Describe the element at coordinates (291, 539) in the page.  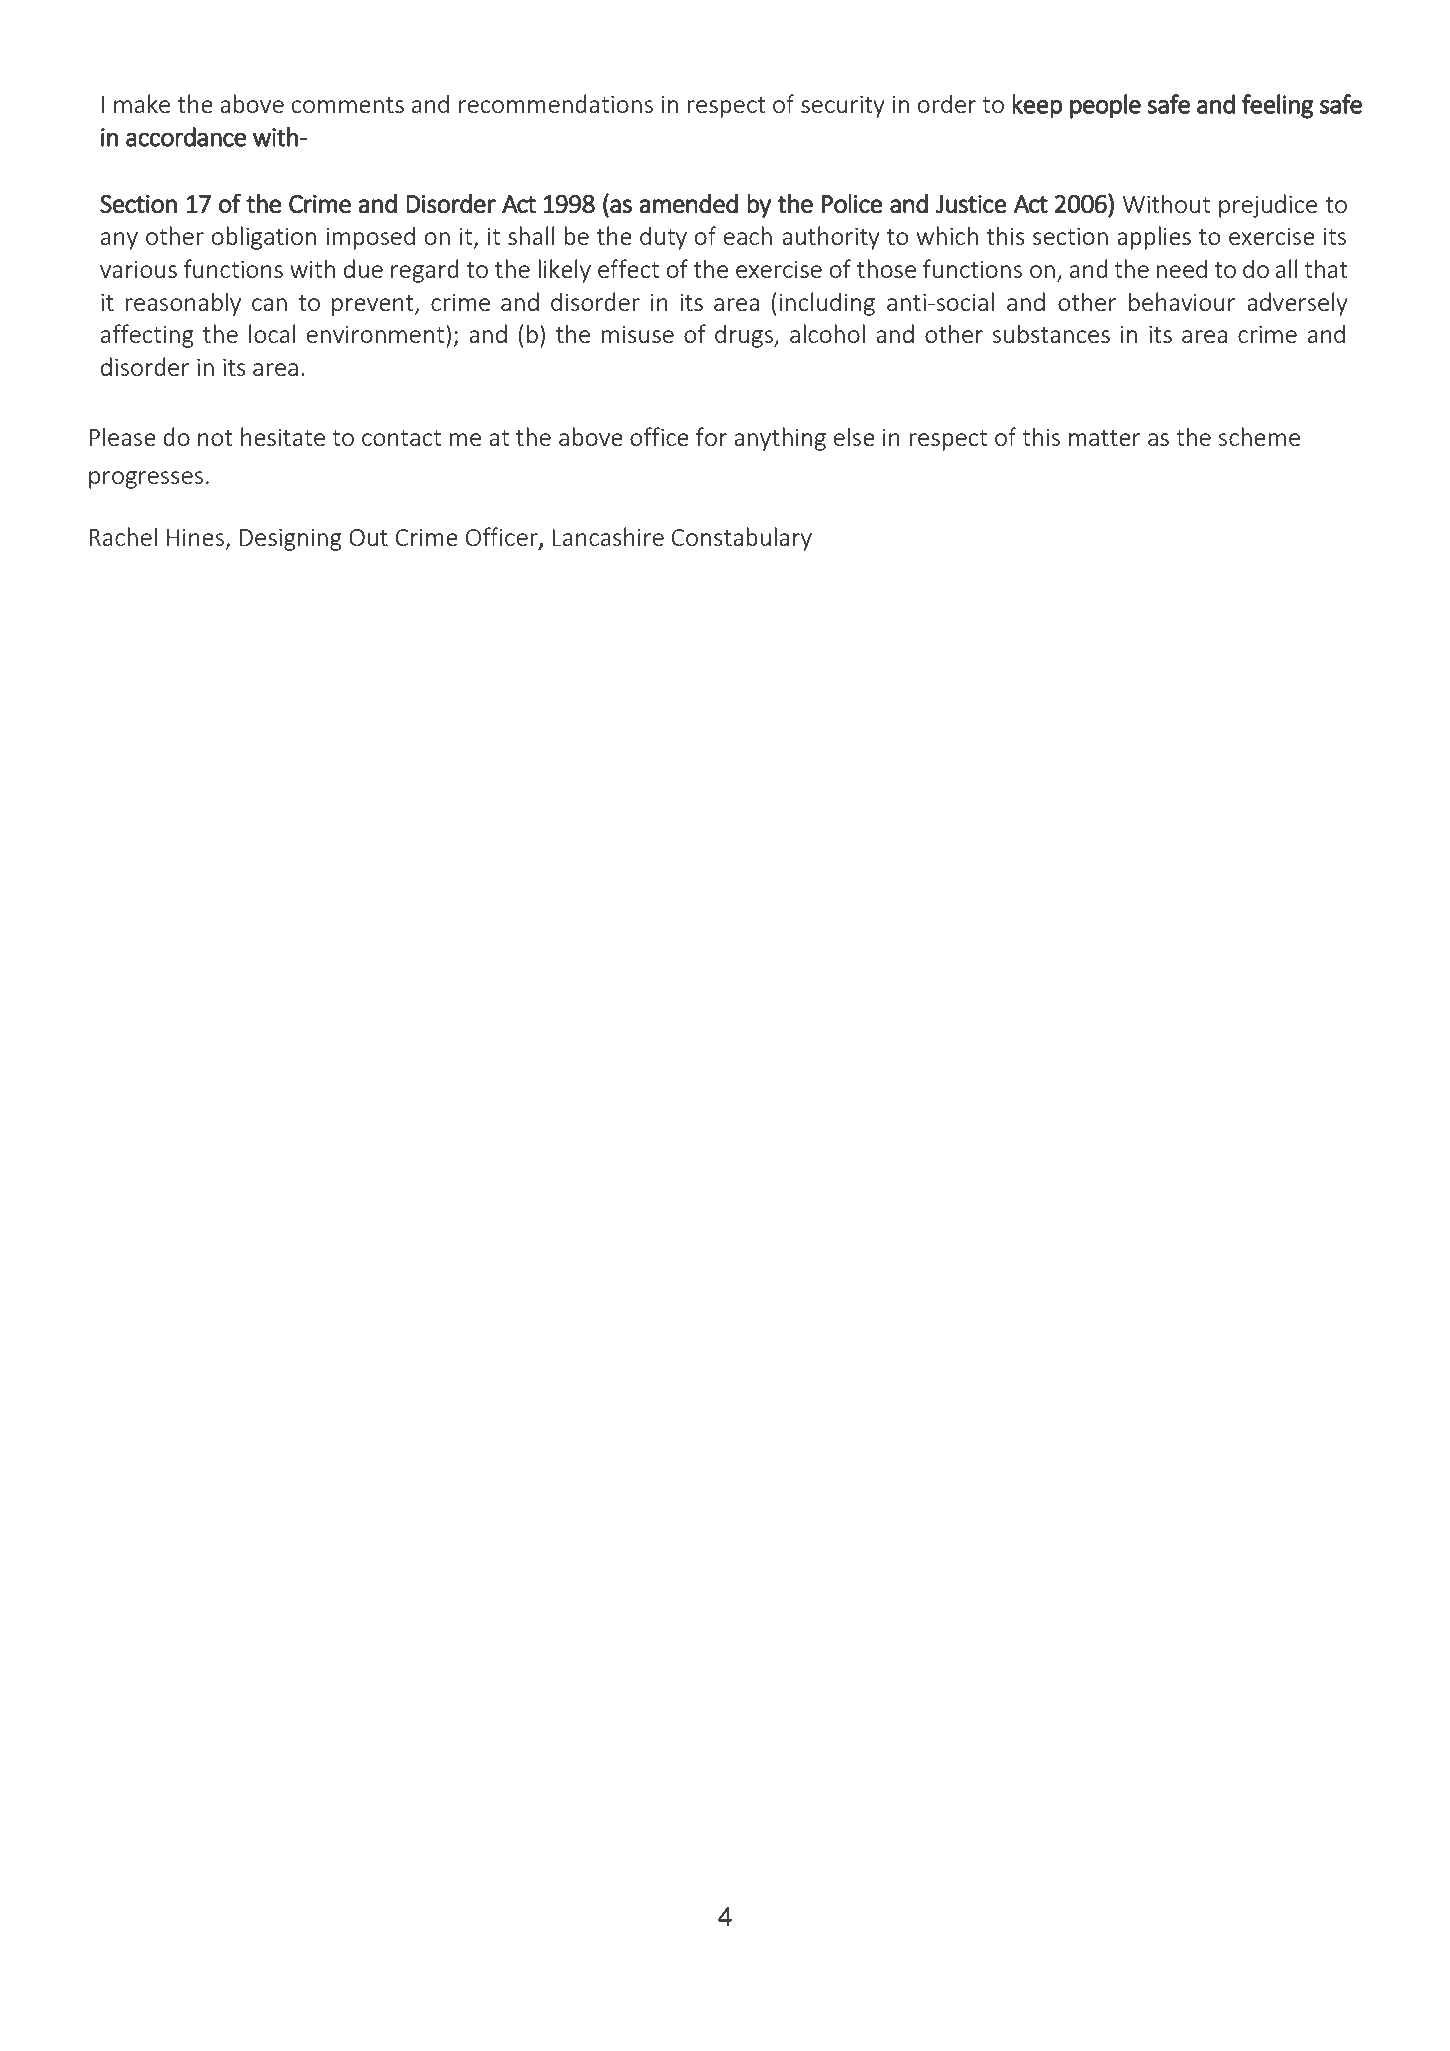
I see `Designing` at that location.
